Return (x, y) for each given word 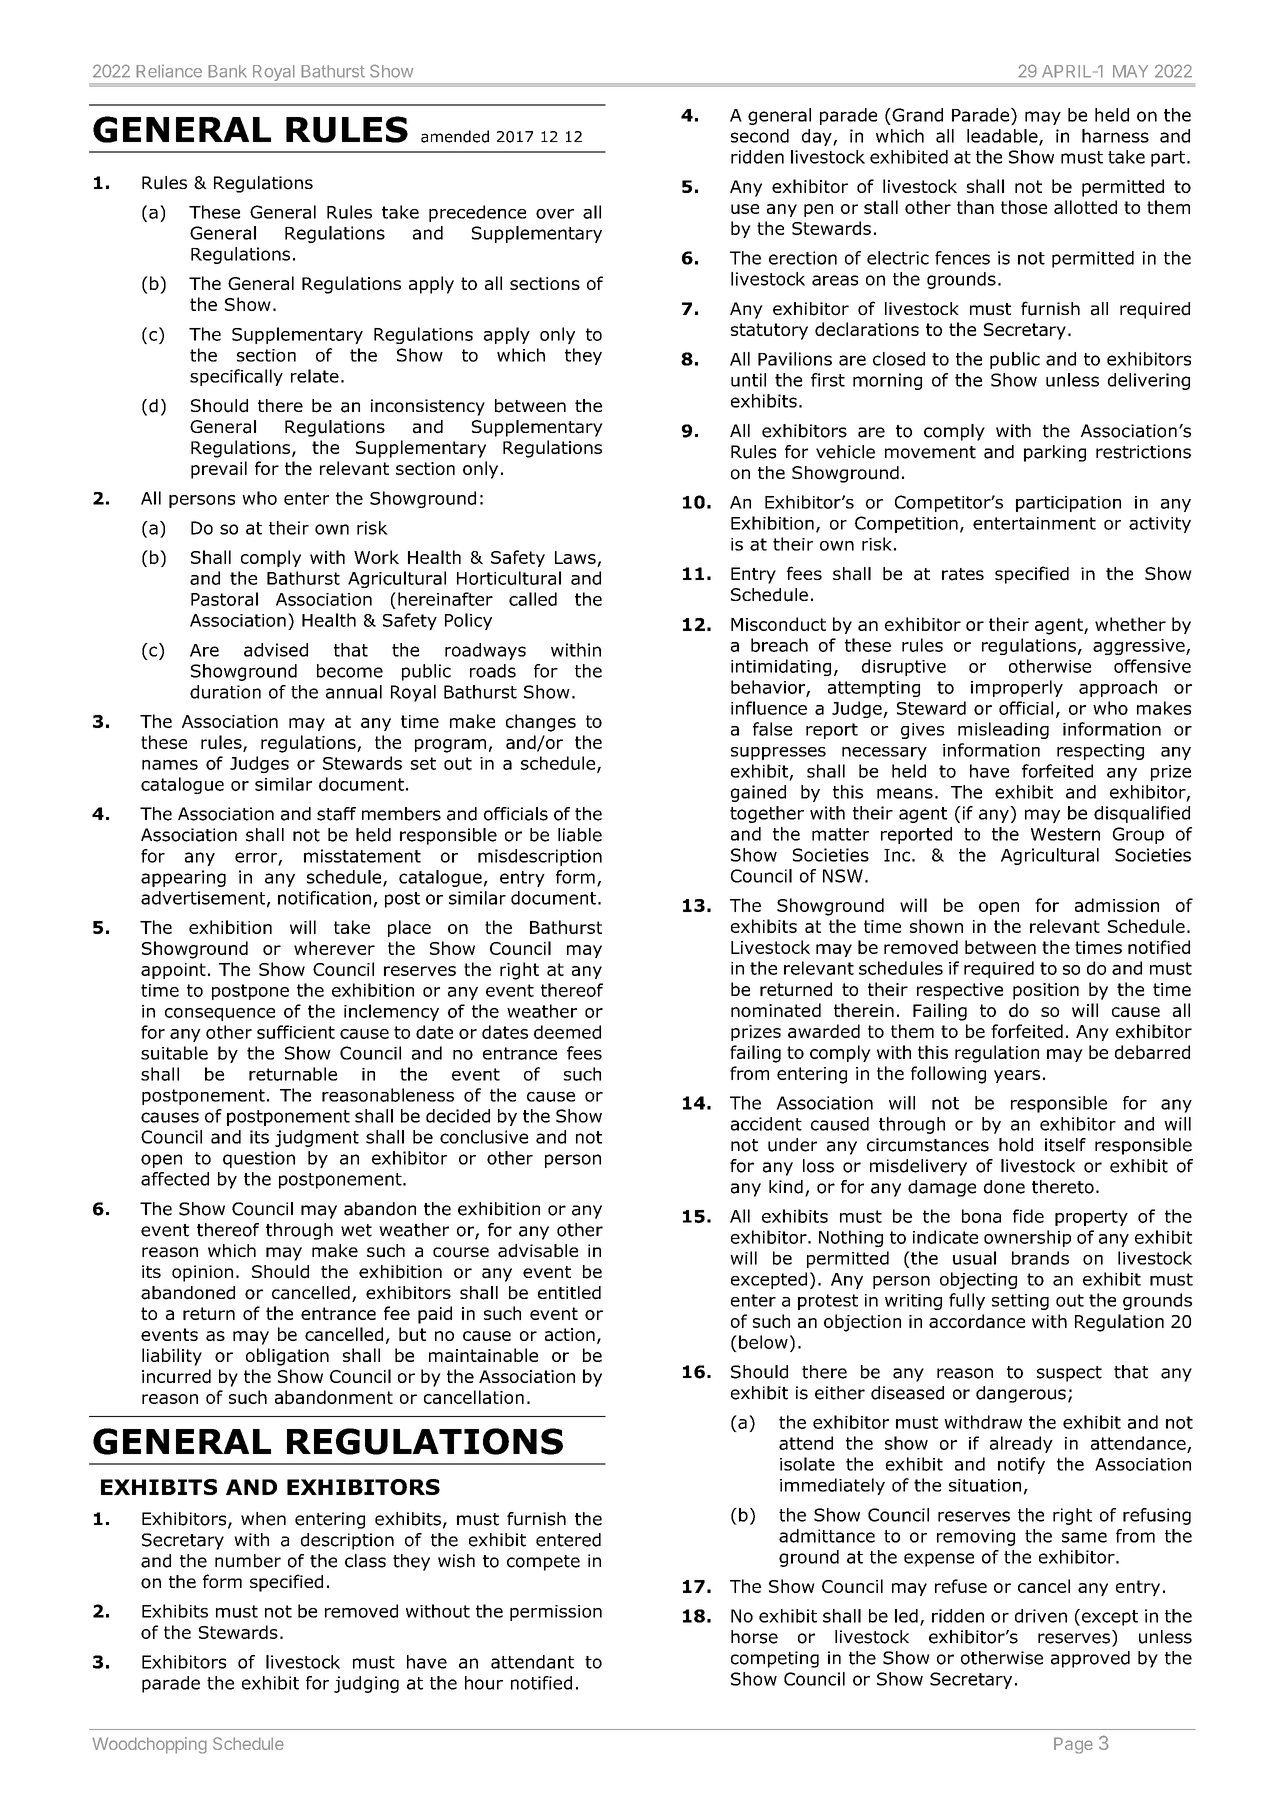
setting (1020, 1302)
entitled (569, 1293)
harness (1115, 136)
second (760, 136)
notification (324, 898)
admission (1117, 905)
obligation (287, 1357)
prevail (219, 470)
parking (1055, 453)
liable (580, 835)
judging (366, 1684)
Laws (575, 557)
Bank (227, 71)
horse (754, 1637)
